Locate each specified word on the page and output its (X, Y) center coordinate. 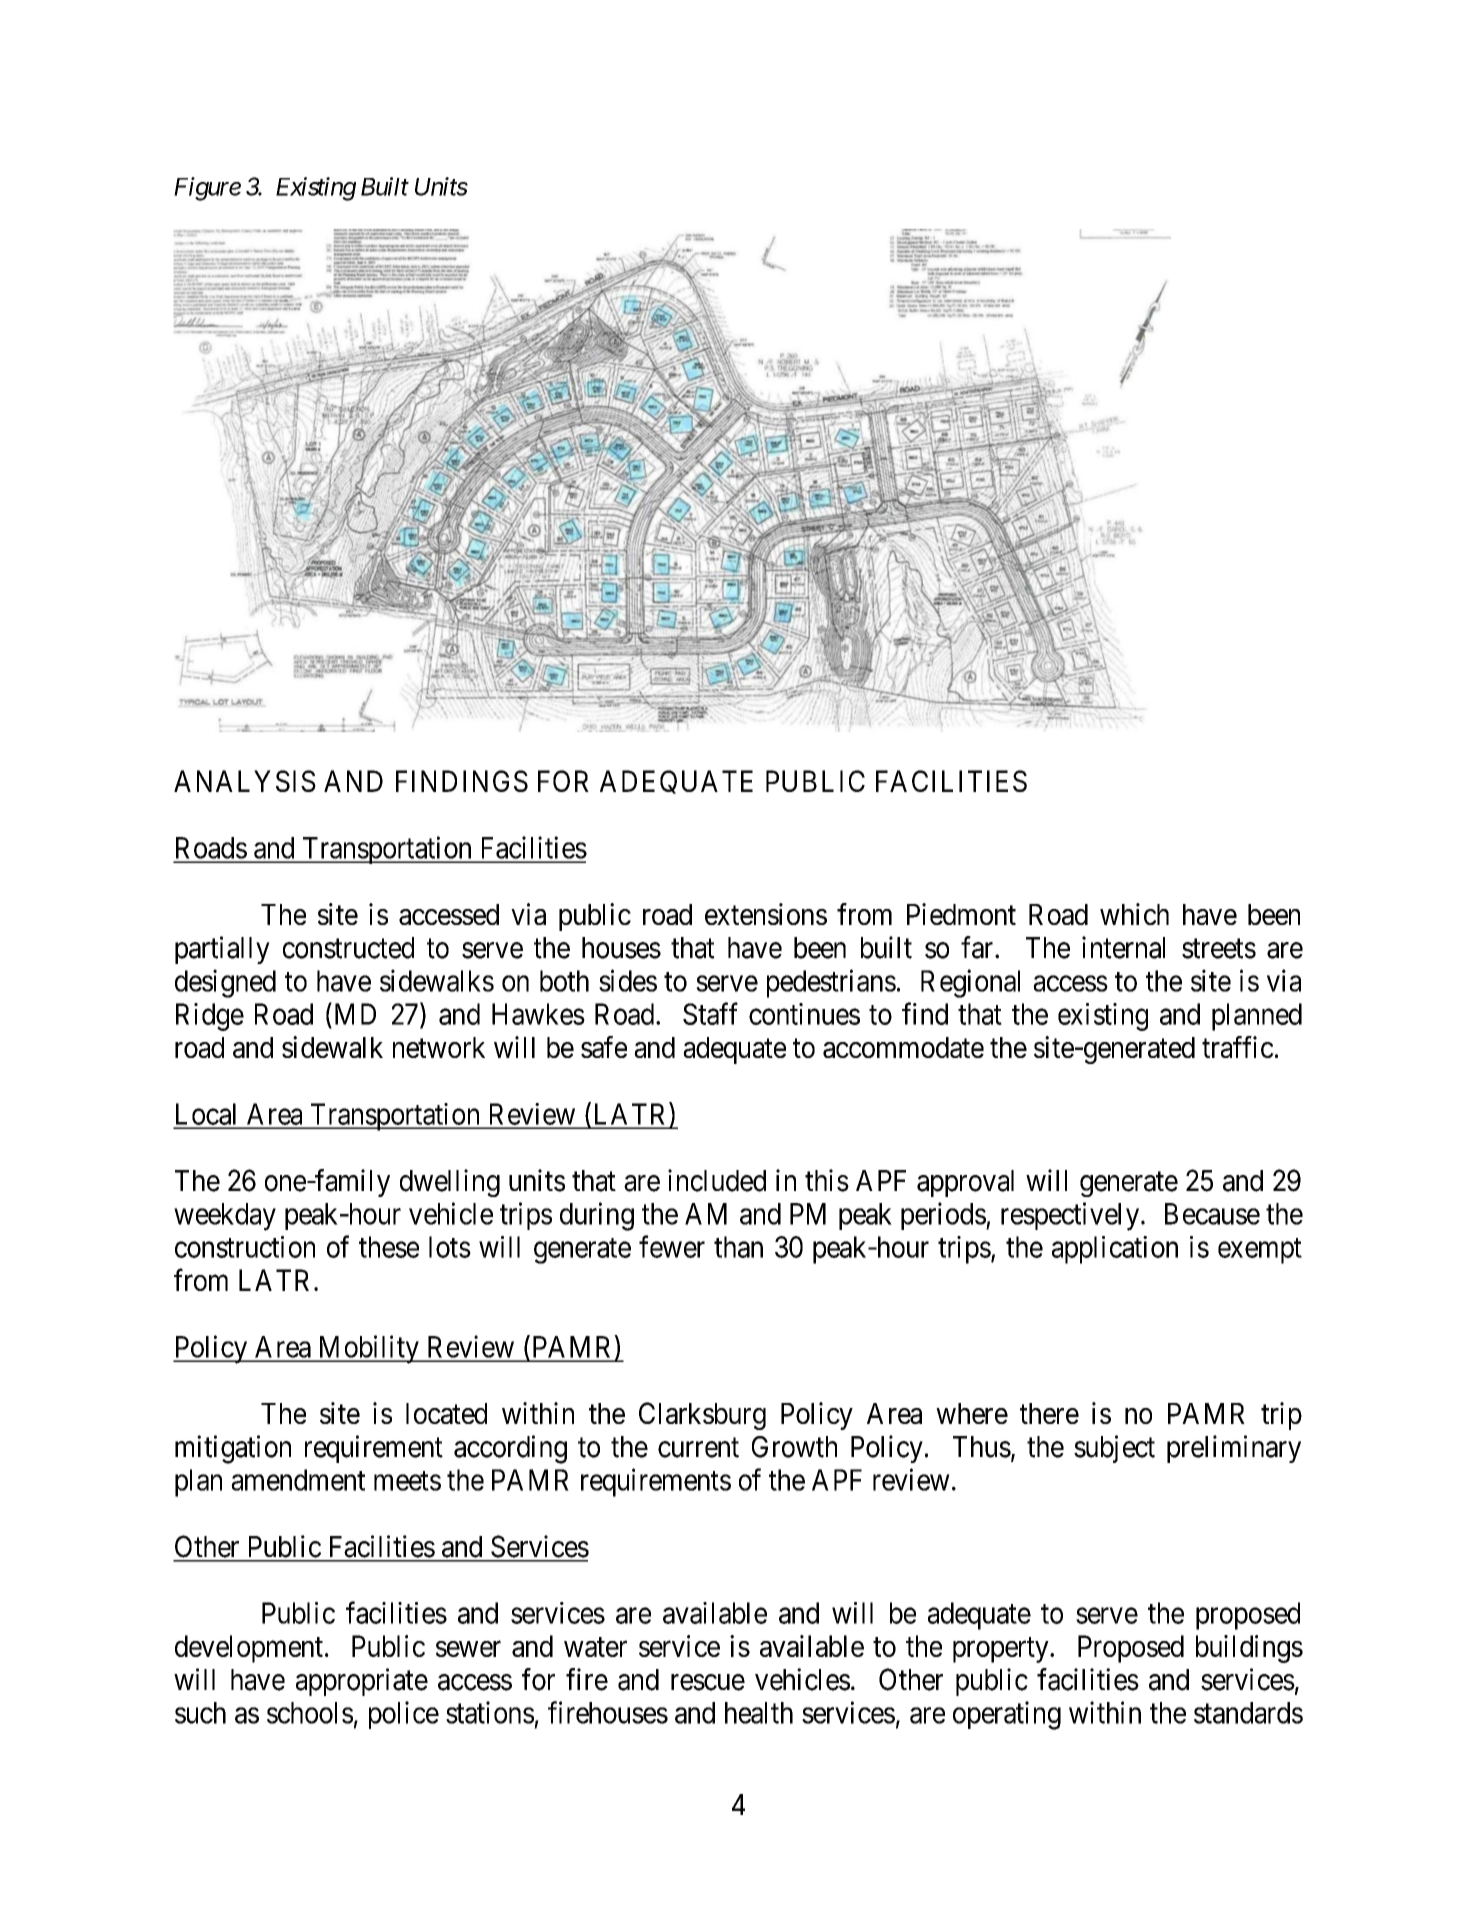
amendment (298, 1480)
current (698, 1448)
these (389, 1247)
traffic (1238, 1047)
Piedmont (961, 914)
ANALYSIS (245, 781)
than (738, 1247)
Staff (710, 1013)
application (1115, 1250)
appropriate (362, 1682)
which (1134, 914)
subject (1114, 1449)
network (439, 1047)
